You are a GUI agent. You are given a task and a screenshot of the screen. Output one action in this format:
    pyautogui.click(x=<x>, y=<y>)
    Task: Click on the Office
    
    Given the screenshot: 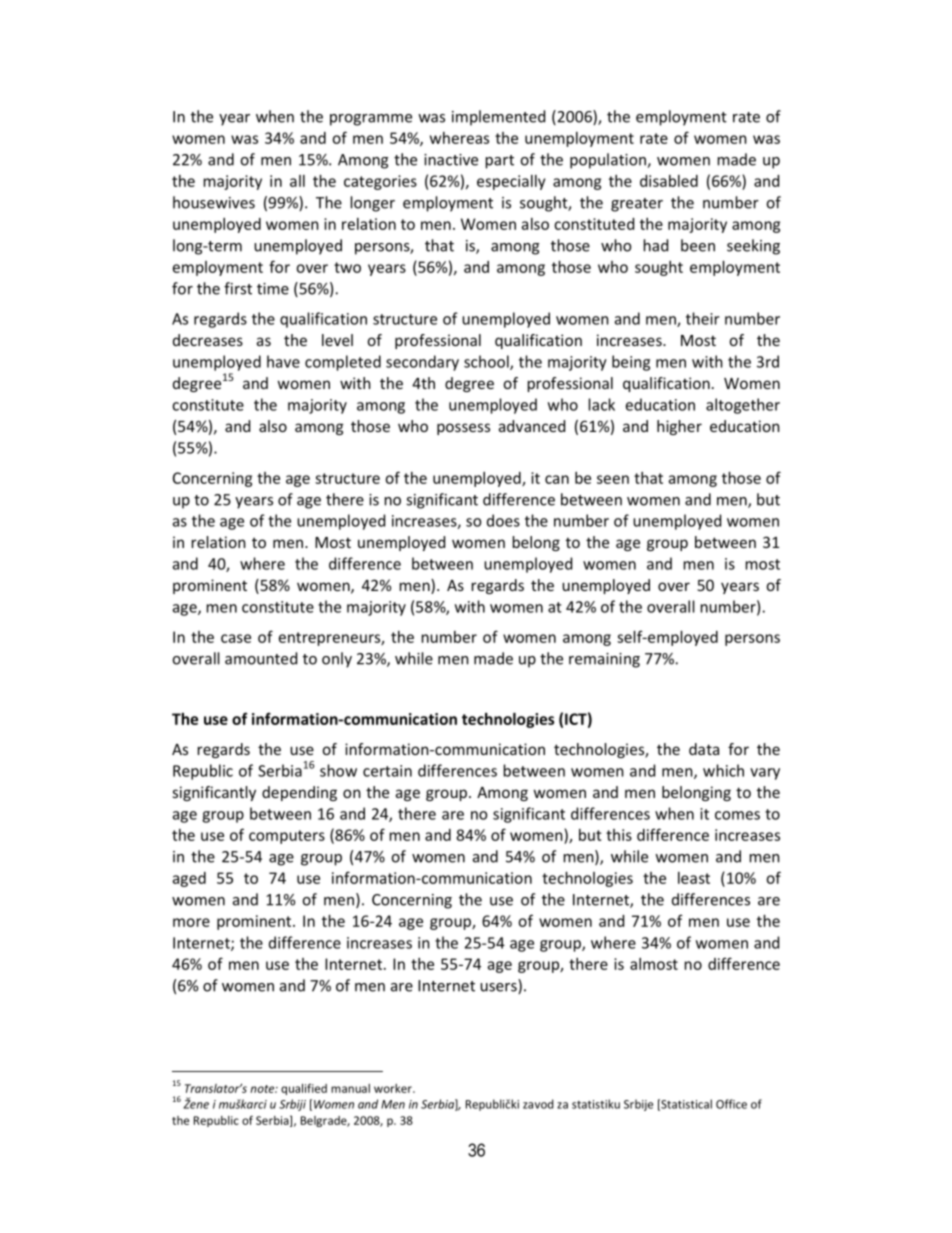 What is the action you would take?
    pyautogui.click(x=731, y=1104)
